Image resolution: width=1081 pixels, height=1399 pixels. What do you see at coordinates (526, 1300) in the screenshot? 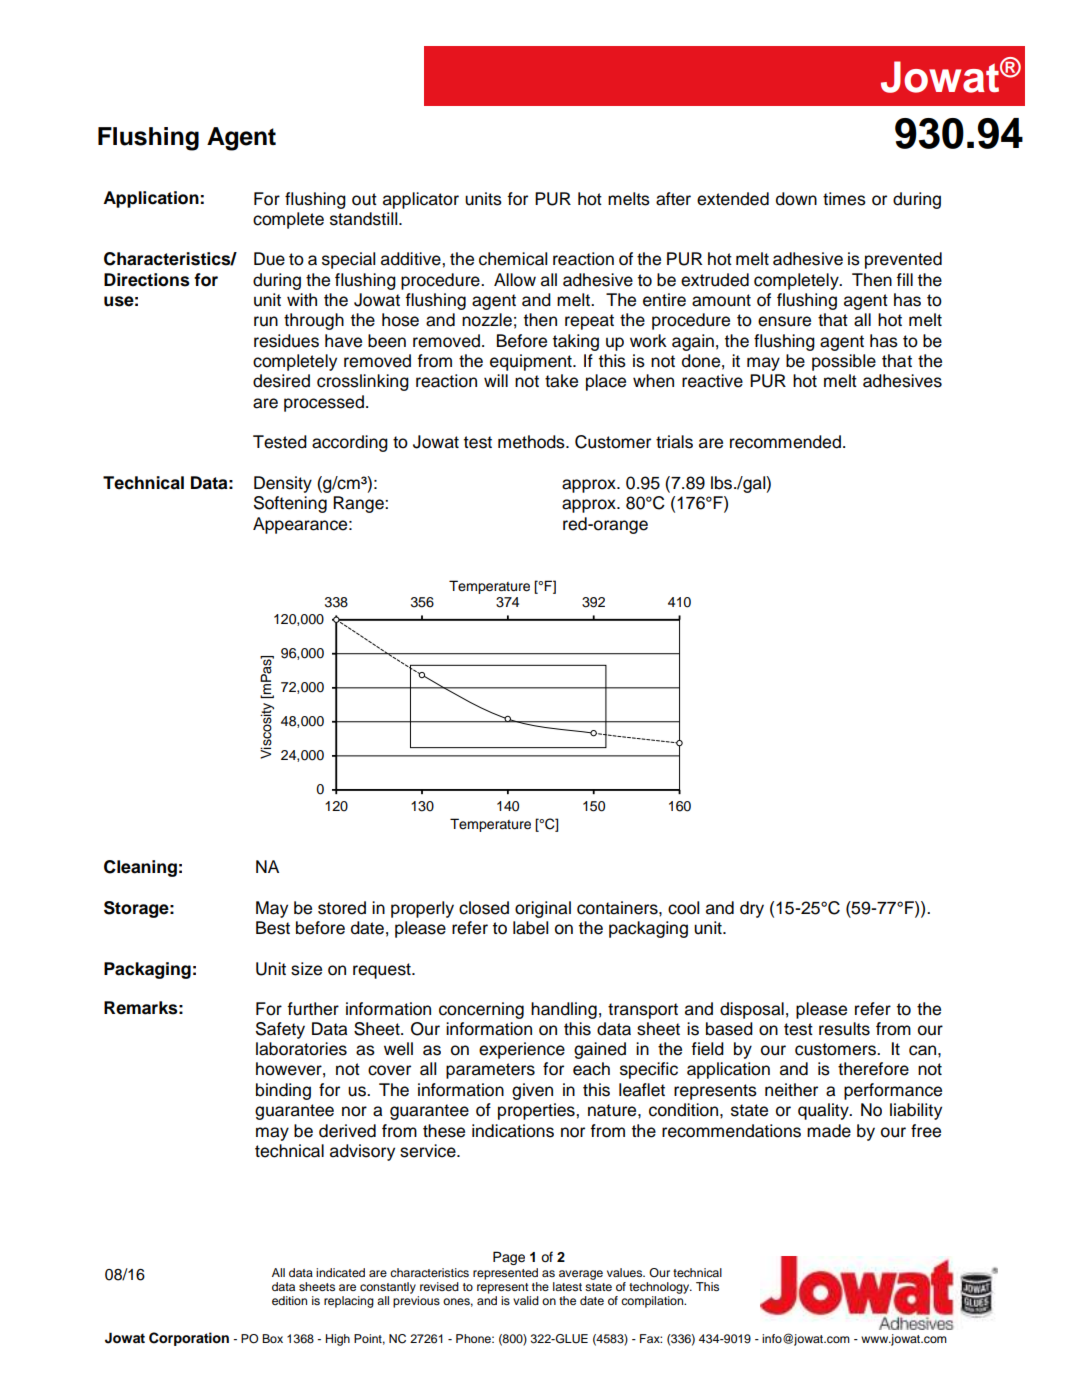
I see `valid` at bounding box center [526, 1300].
